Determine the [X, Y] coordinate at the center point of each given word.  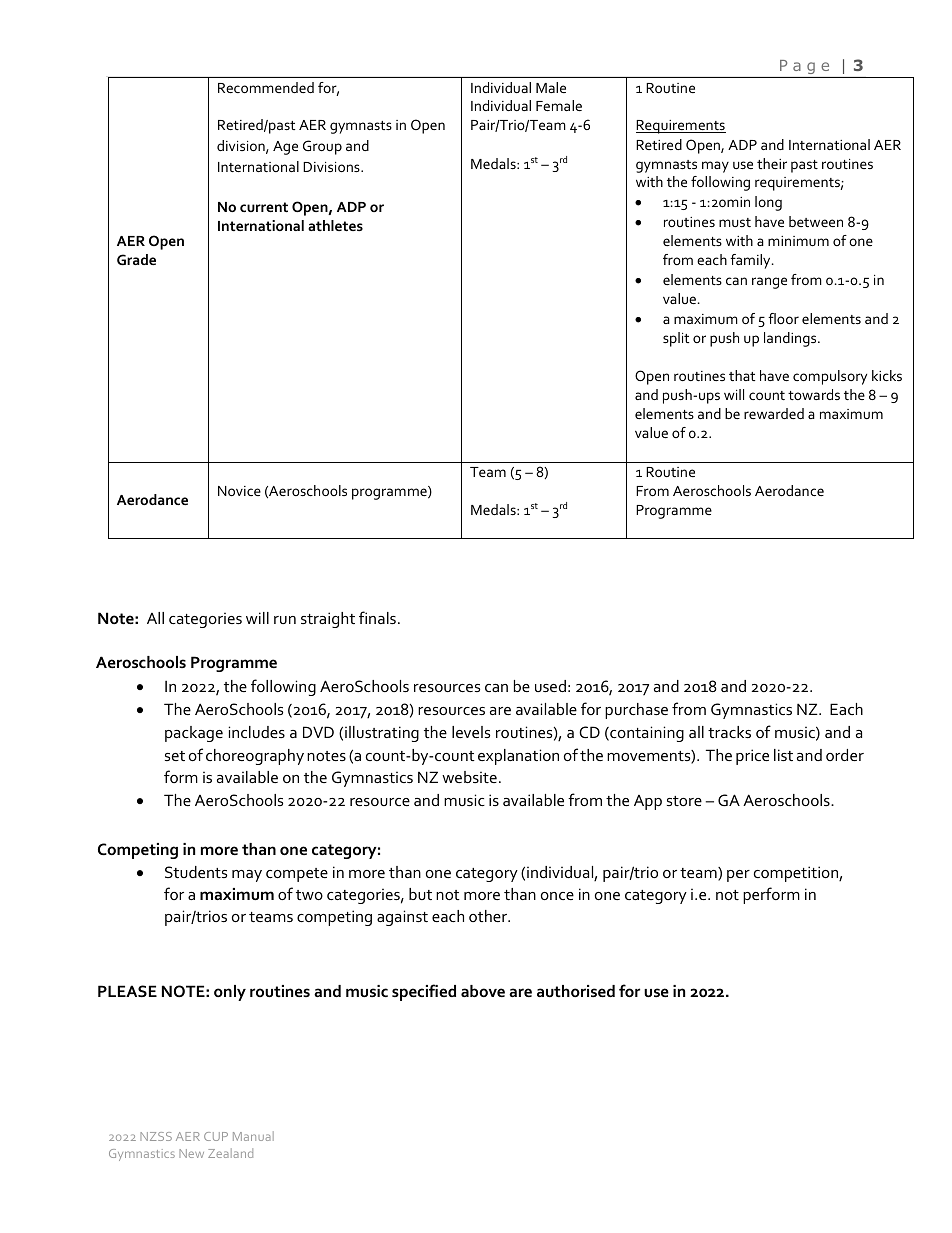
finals [377, 617]
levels [471, 732]
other [489, 916]
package [194, 734]
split [676, 339]
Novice [239, 491]
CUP [216, 1136]
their [772, 163]
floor [783, 318]
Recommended [266, 87]
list [783, 755]
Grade [136, 259]
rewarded [774, 413]
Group [322, 147]
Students [196, 872]
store [684, 801]
